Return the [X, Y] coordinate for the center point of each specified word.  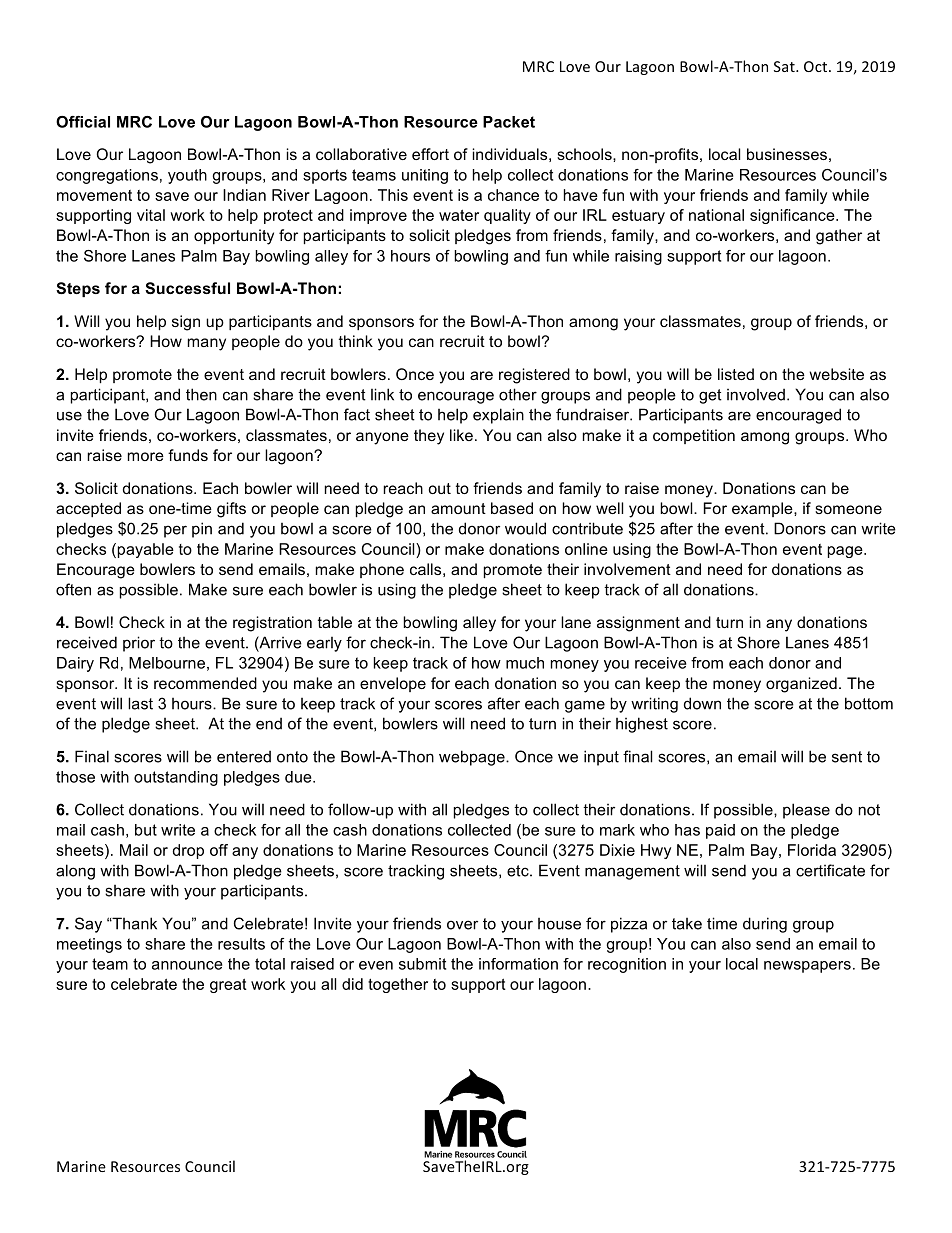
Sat [785, 66]
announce [187, 965]
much [525, 663]
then [201, 394]
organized [801, 685]
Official [83, 122]
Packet [509, 122]
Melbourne [167, 663]
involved [756, 394]
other [518, 394]
